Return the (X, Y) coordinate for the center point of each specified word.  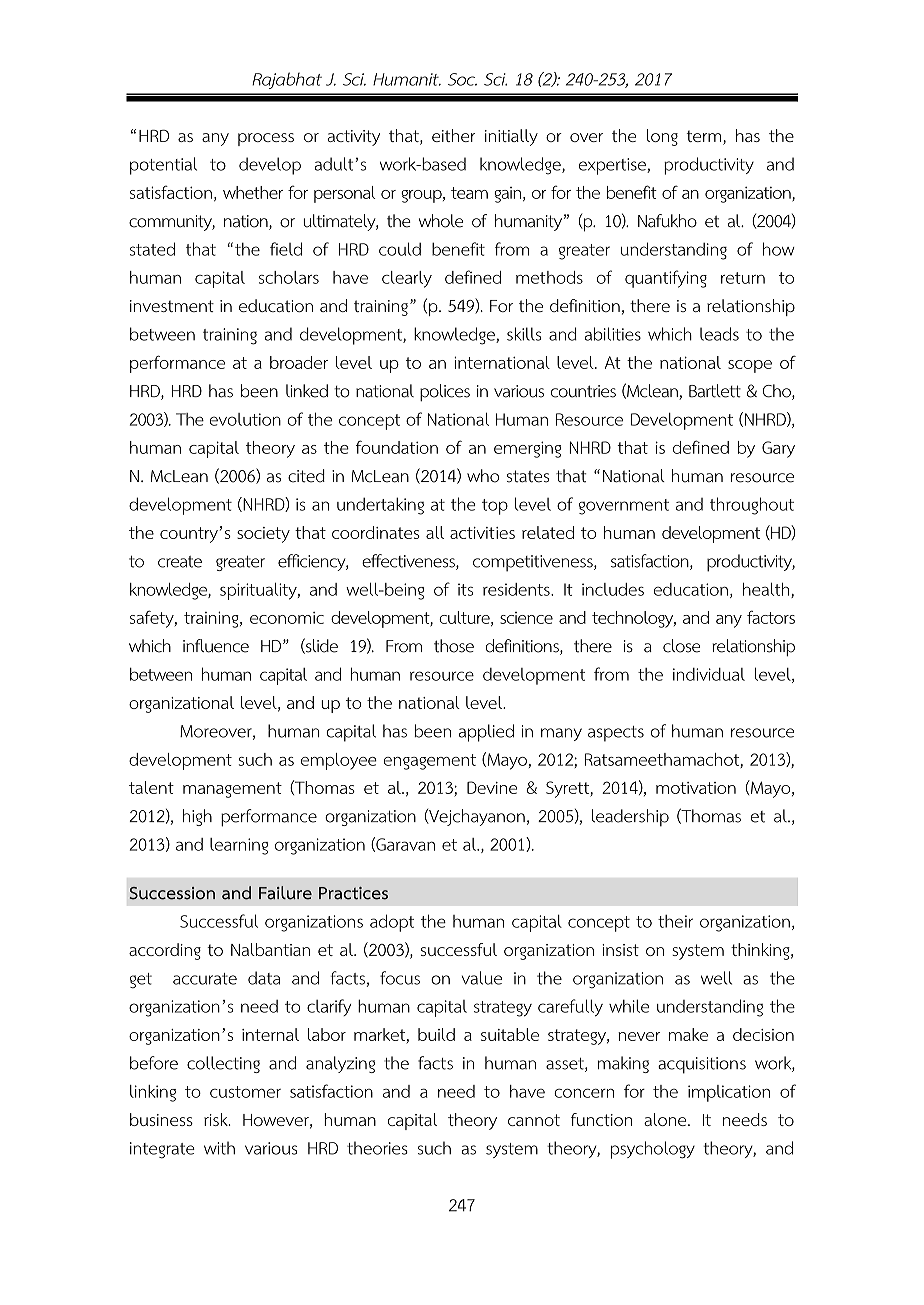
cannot (534, 1120)
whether (253, 192)
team (469, 193)
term (705, 137)
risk (217, 1119)
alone (666, 1119)
